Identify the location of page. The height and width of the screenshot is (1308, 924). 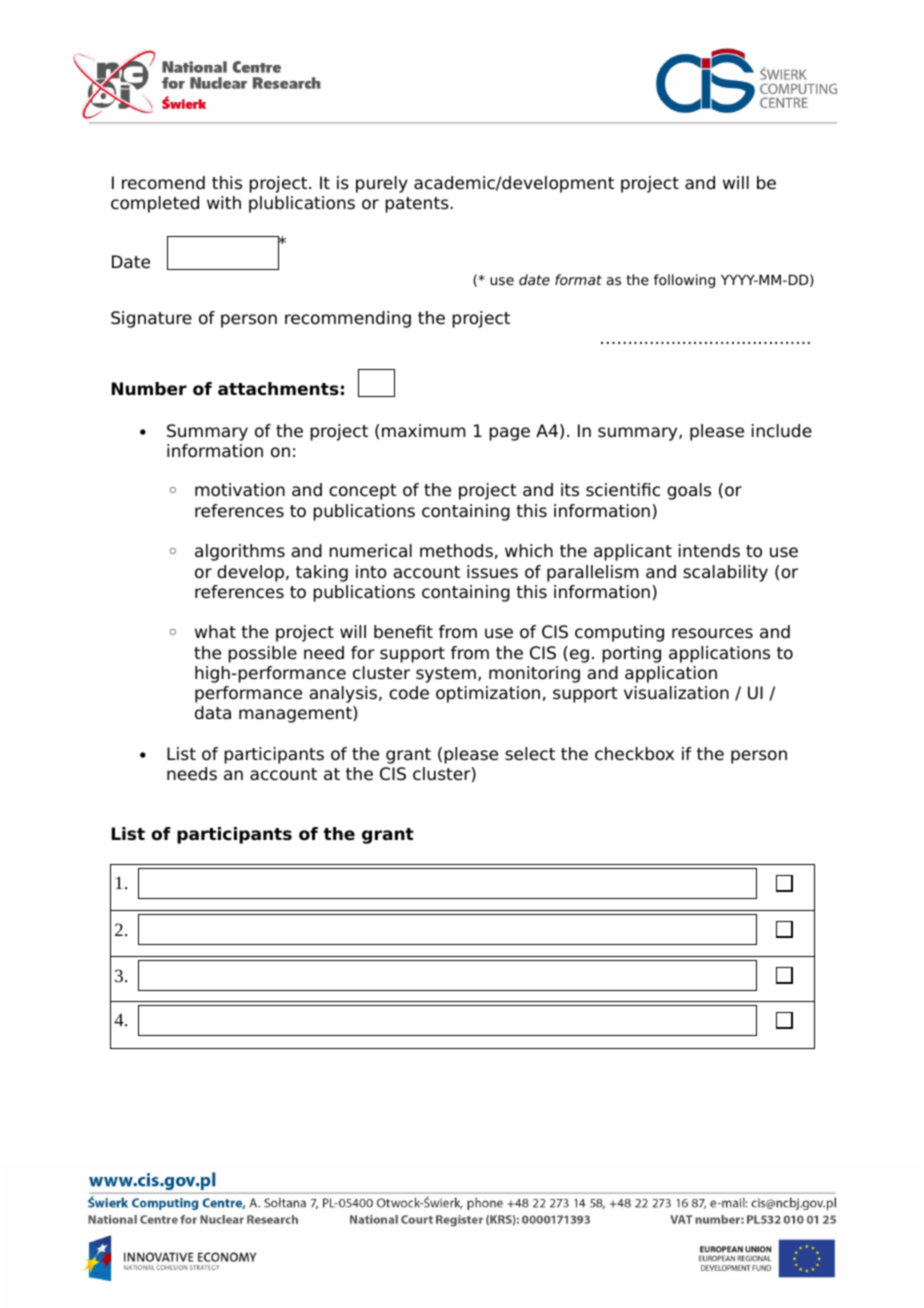
(509, 434).
